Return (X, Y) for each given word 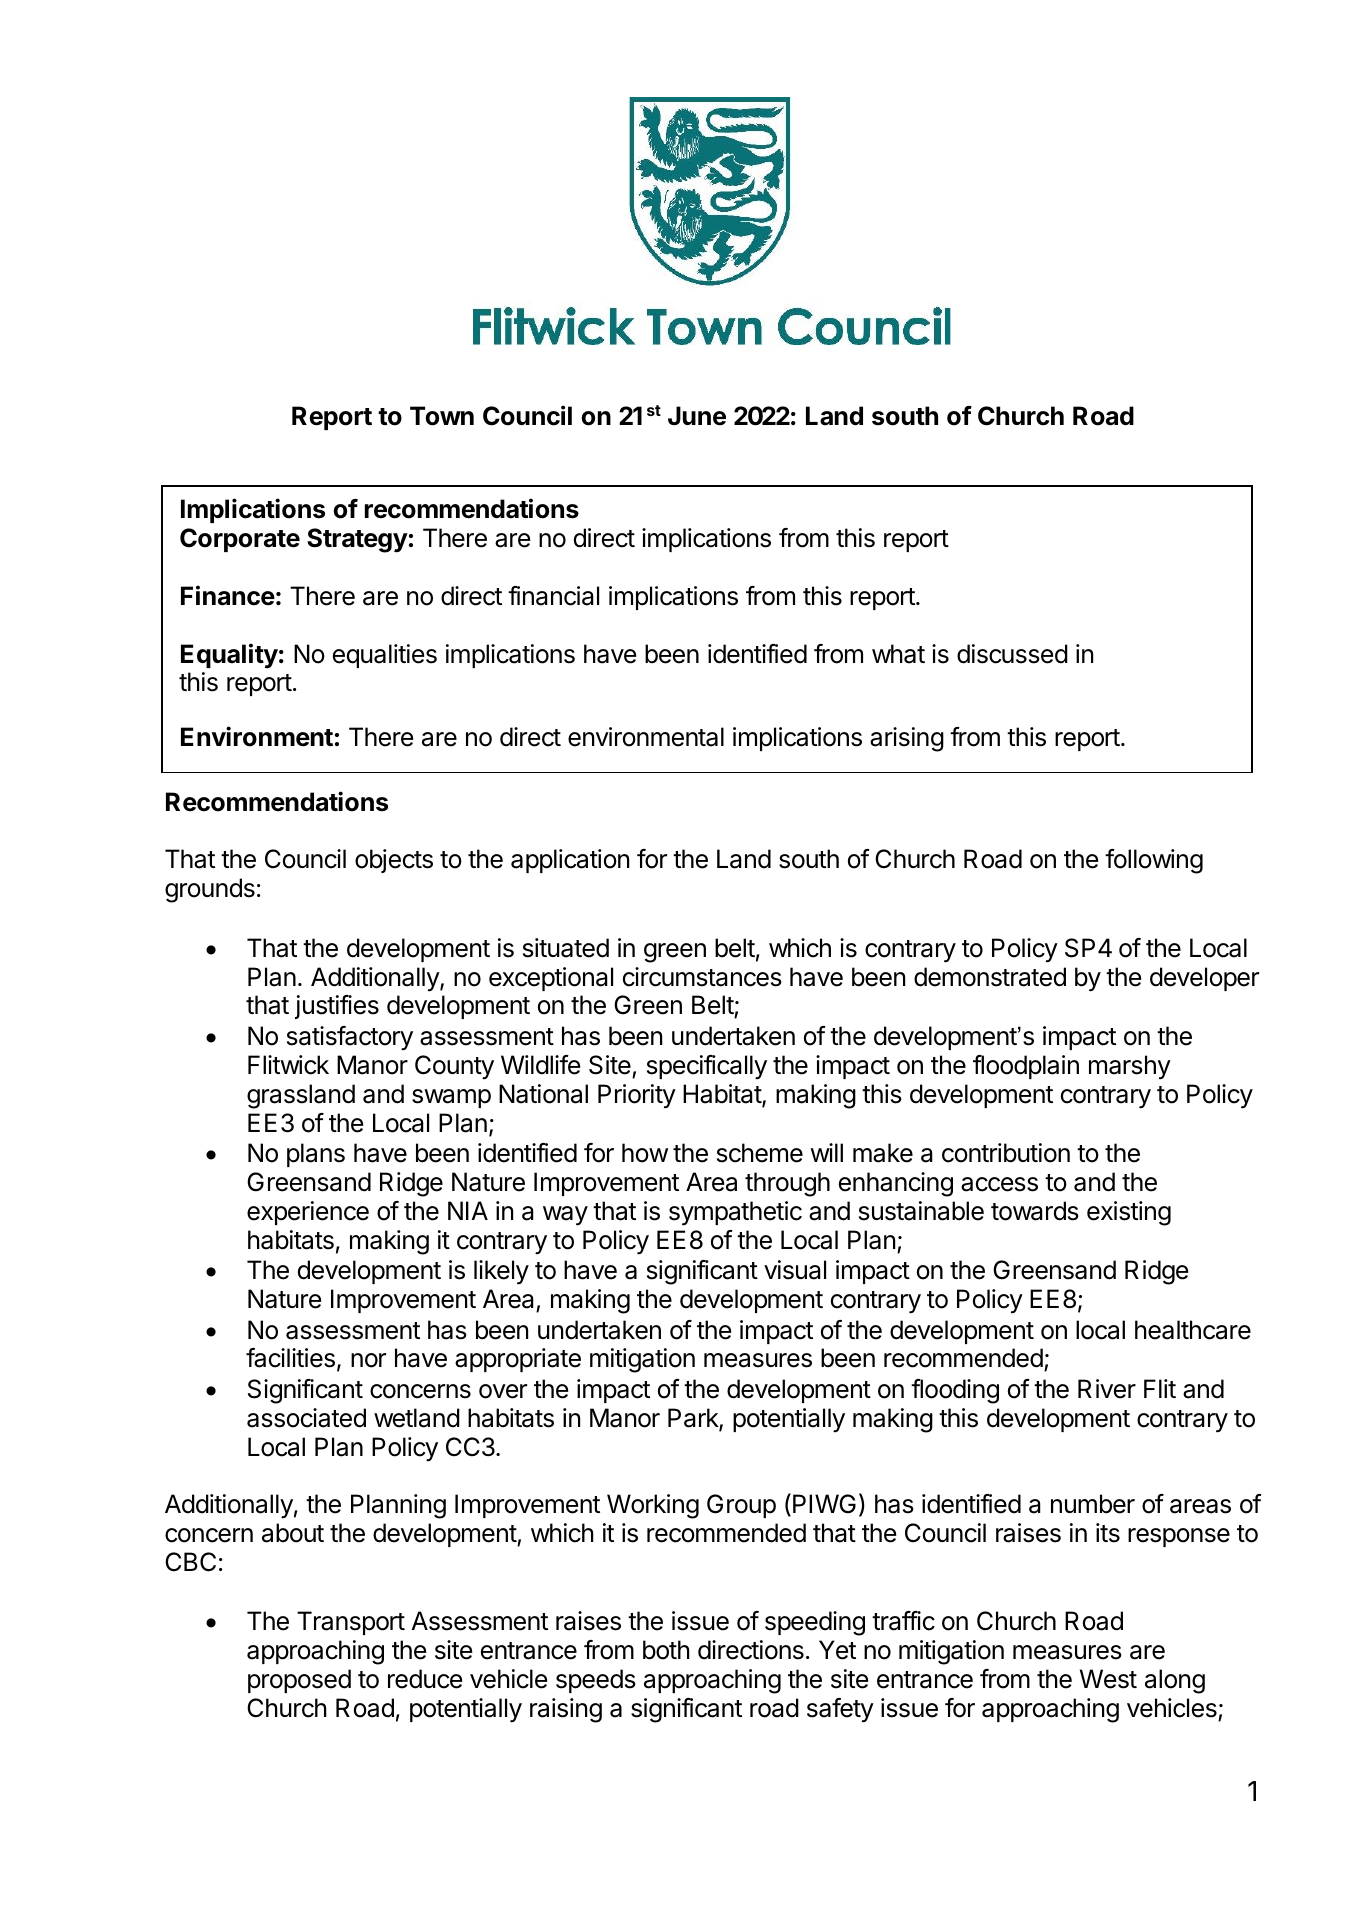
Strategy (357, 540)
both (666, 1650)
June (697, 416)
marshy (1130, 1067)
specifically (707, 1067)
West (1108, 1679)
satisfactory (350, 1038)
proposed (299, 1681)
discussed (1012, 654)
